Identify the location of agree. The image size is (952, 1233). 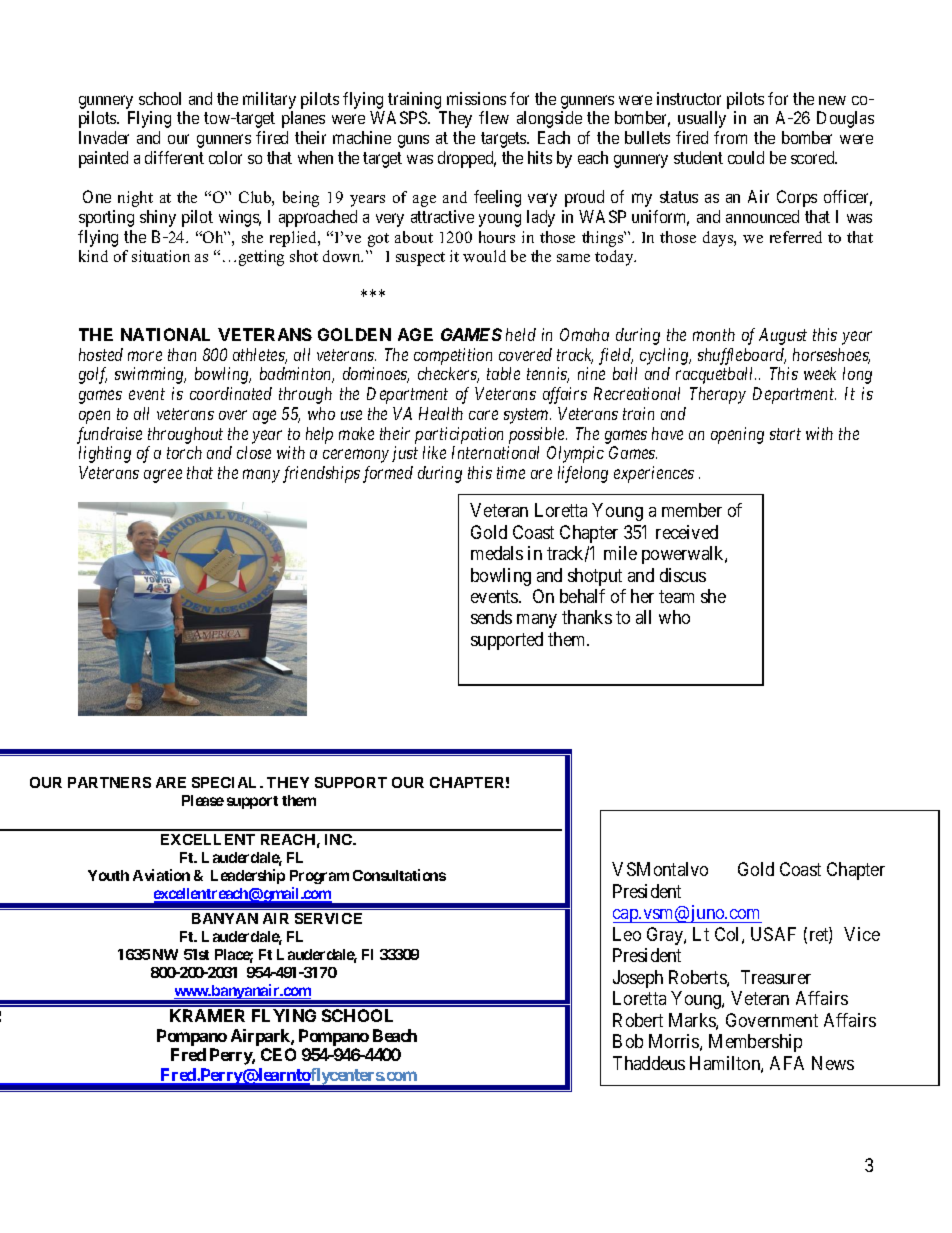
(163, 476).
